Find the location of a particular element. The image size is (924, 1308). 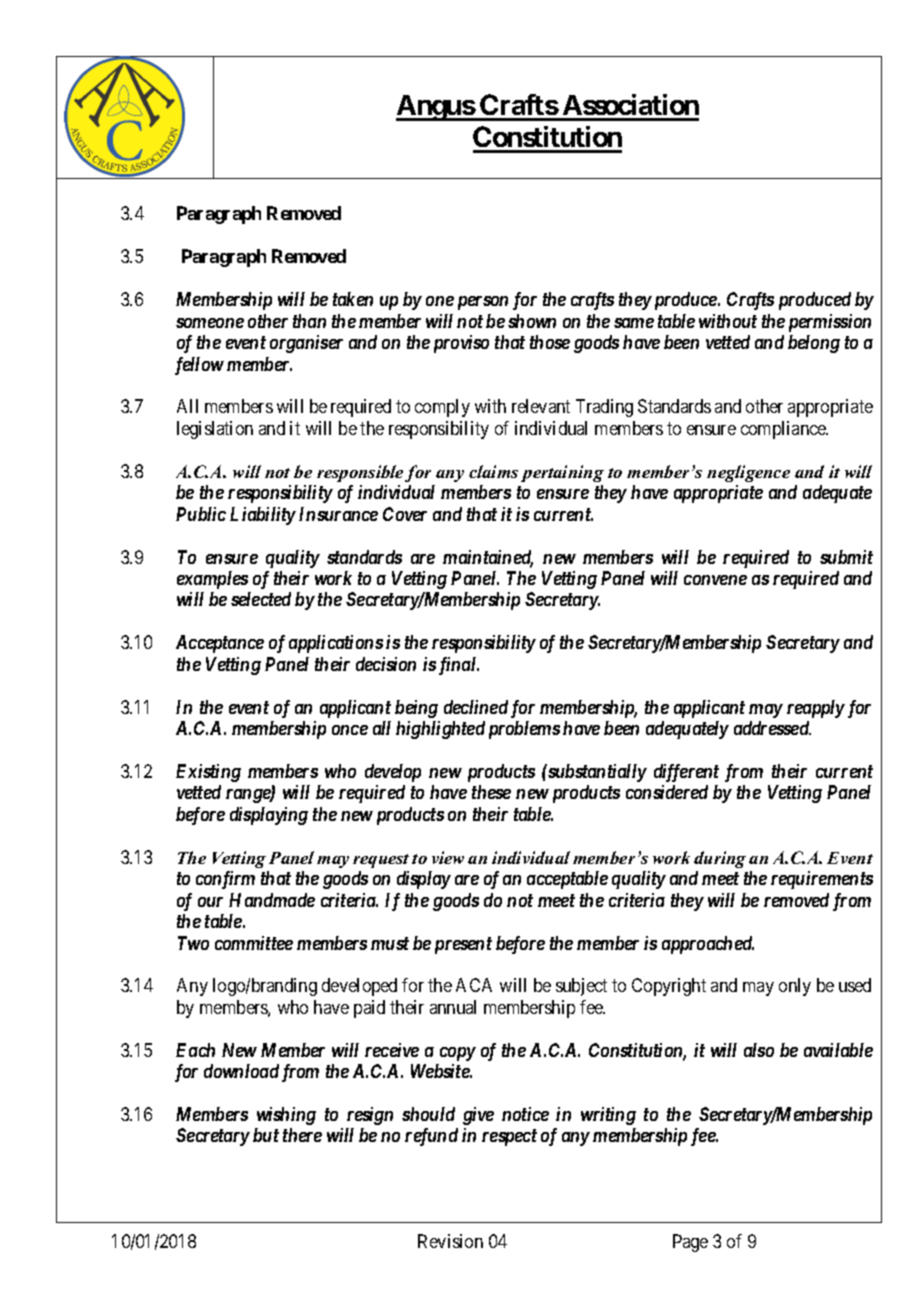

than is located at coordinates (309, 321).
